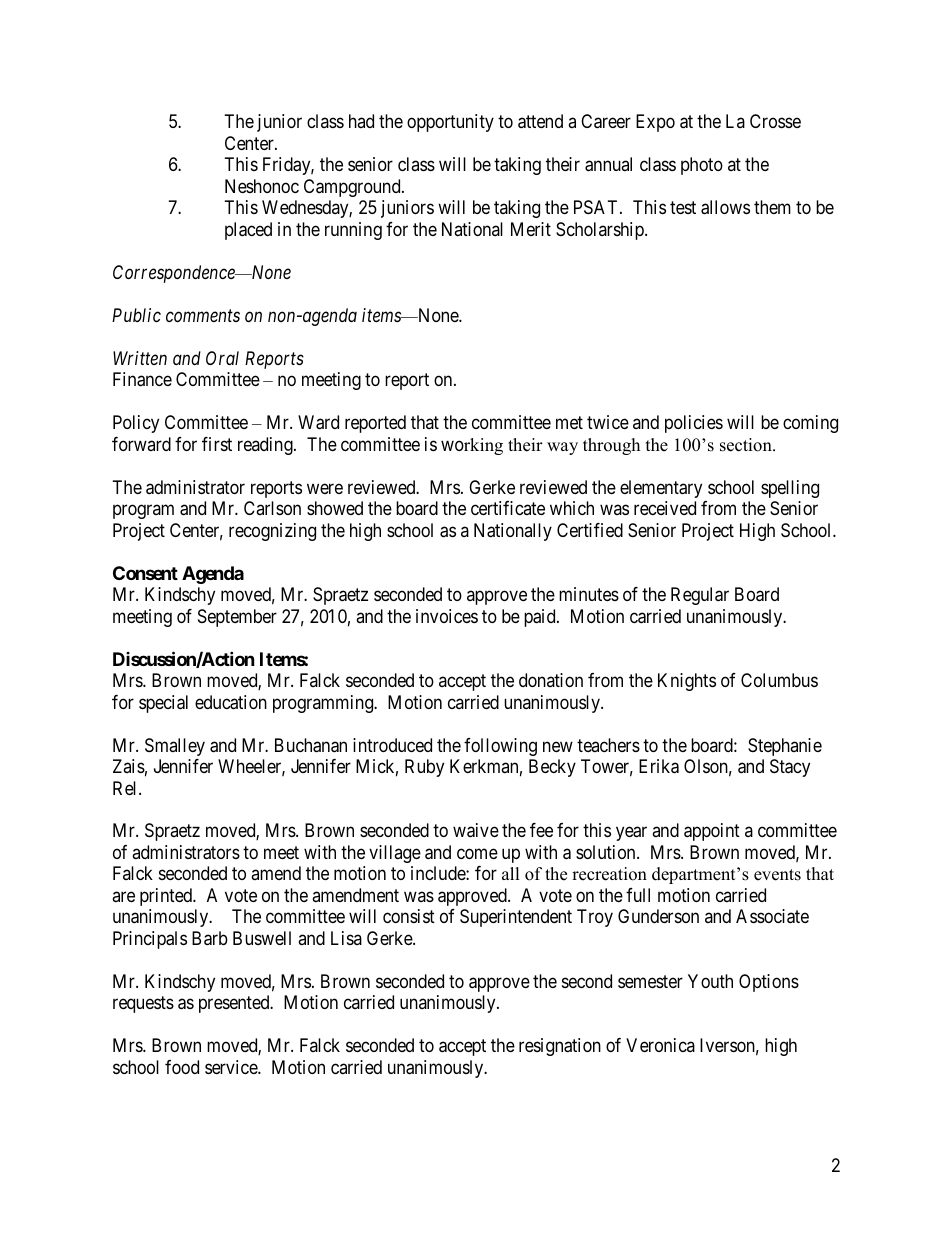 Image resolution: width=952 pixels, height=1233 pixels. I want to click on section, so click(747, 445).
